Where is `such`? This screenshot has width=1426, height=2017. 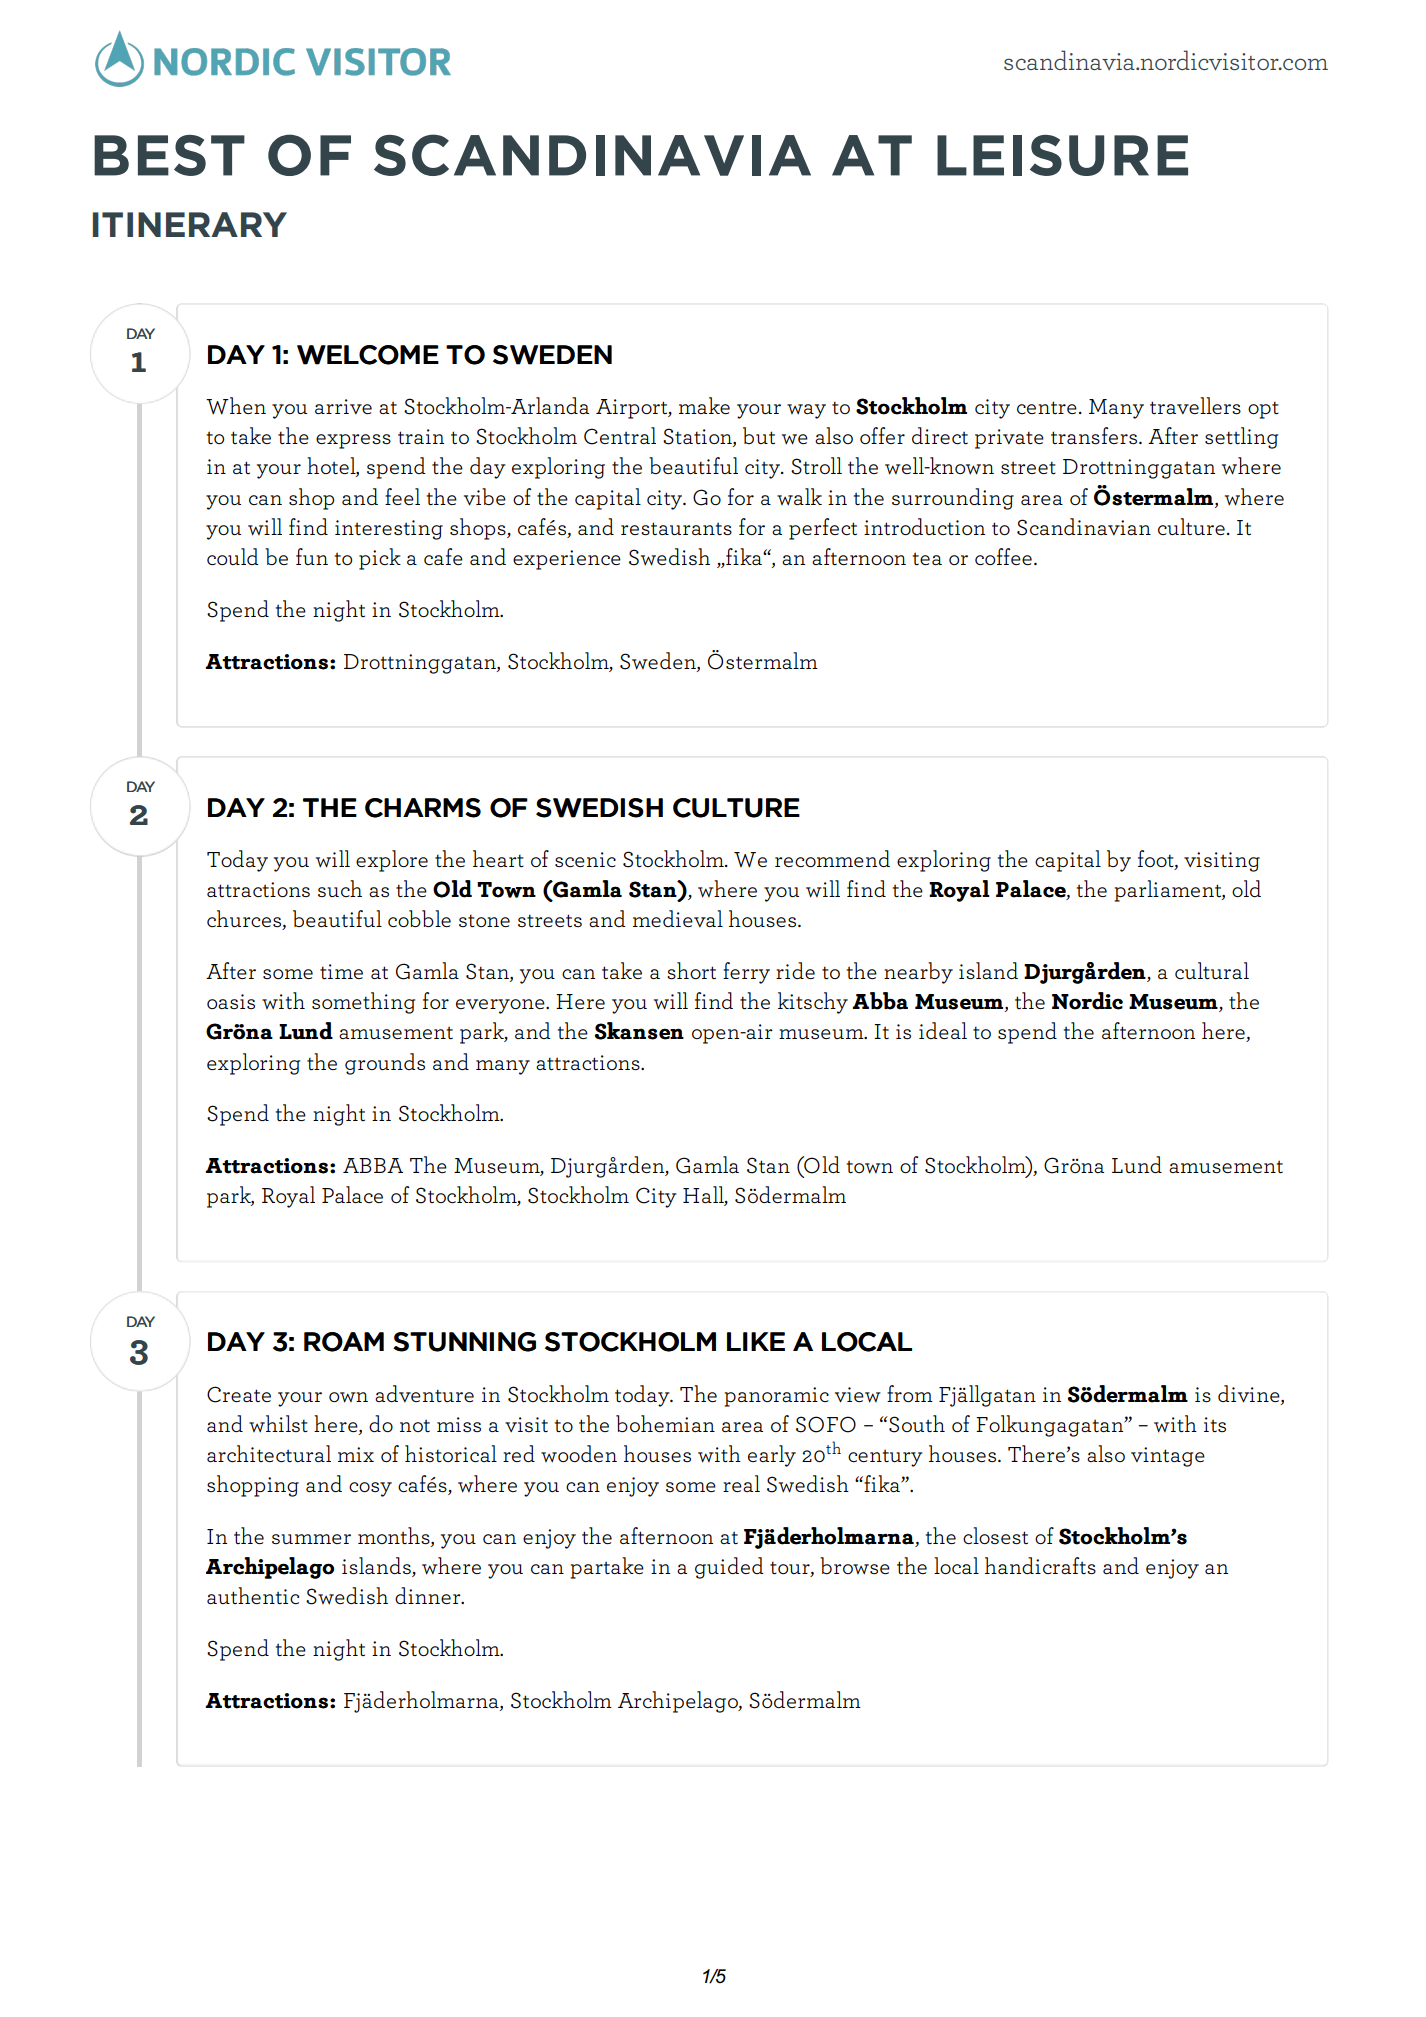
such is located at coordinates (340, 888).
